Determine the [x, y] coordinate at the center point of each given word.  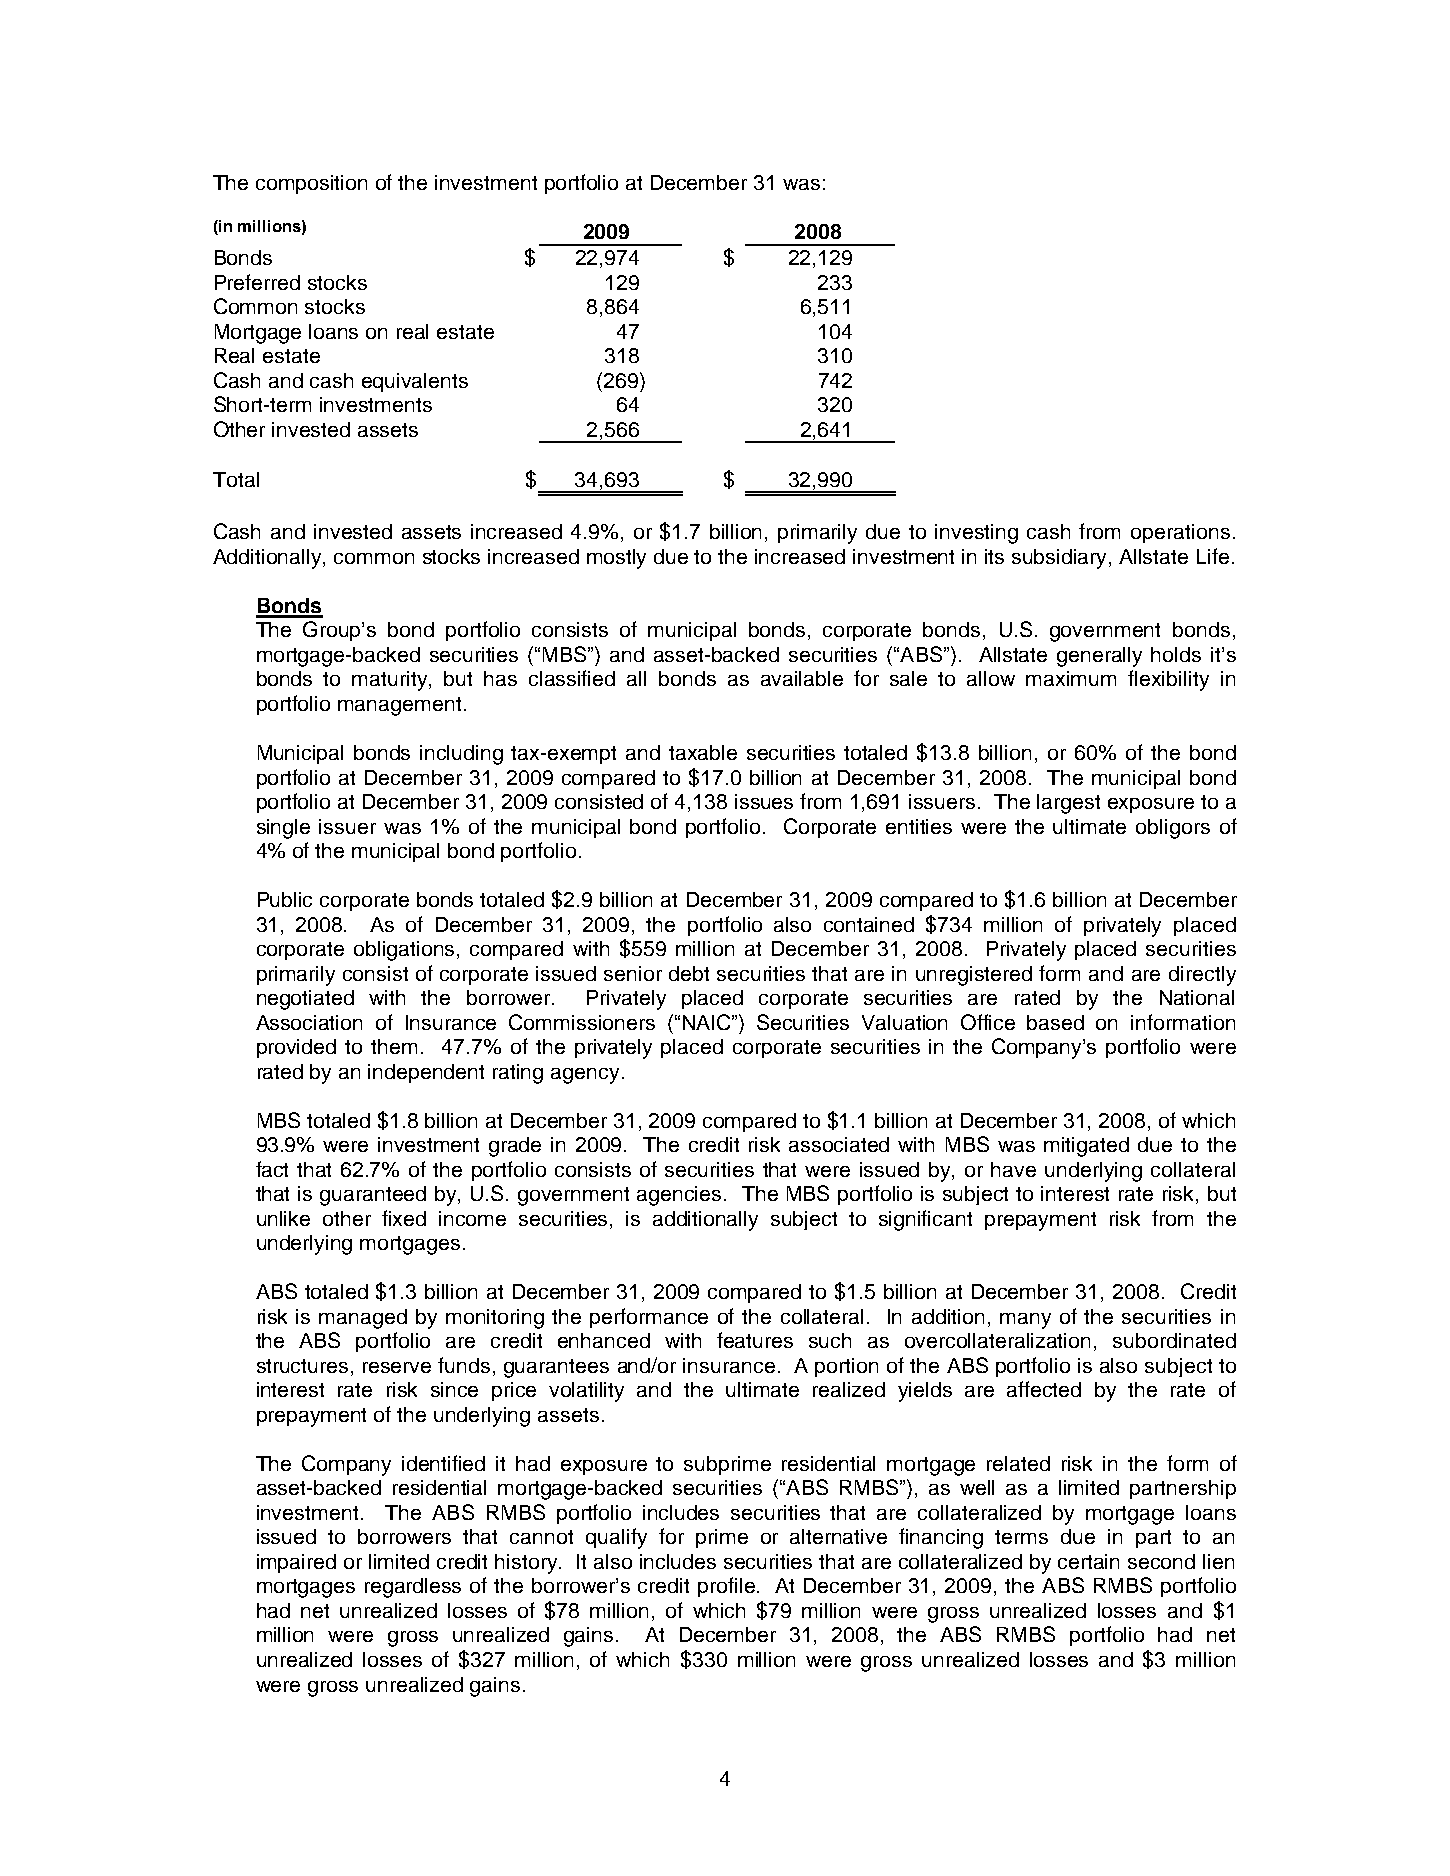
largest [1068, 804]
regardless [413, 1588]
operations [1180, 533]
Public [285, 899]
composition [311, 184]
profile [726, 1587]
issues [764, 801]
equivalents [415, 382]
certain [1088, 1561]
